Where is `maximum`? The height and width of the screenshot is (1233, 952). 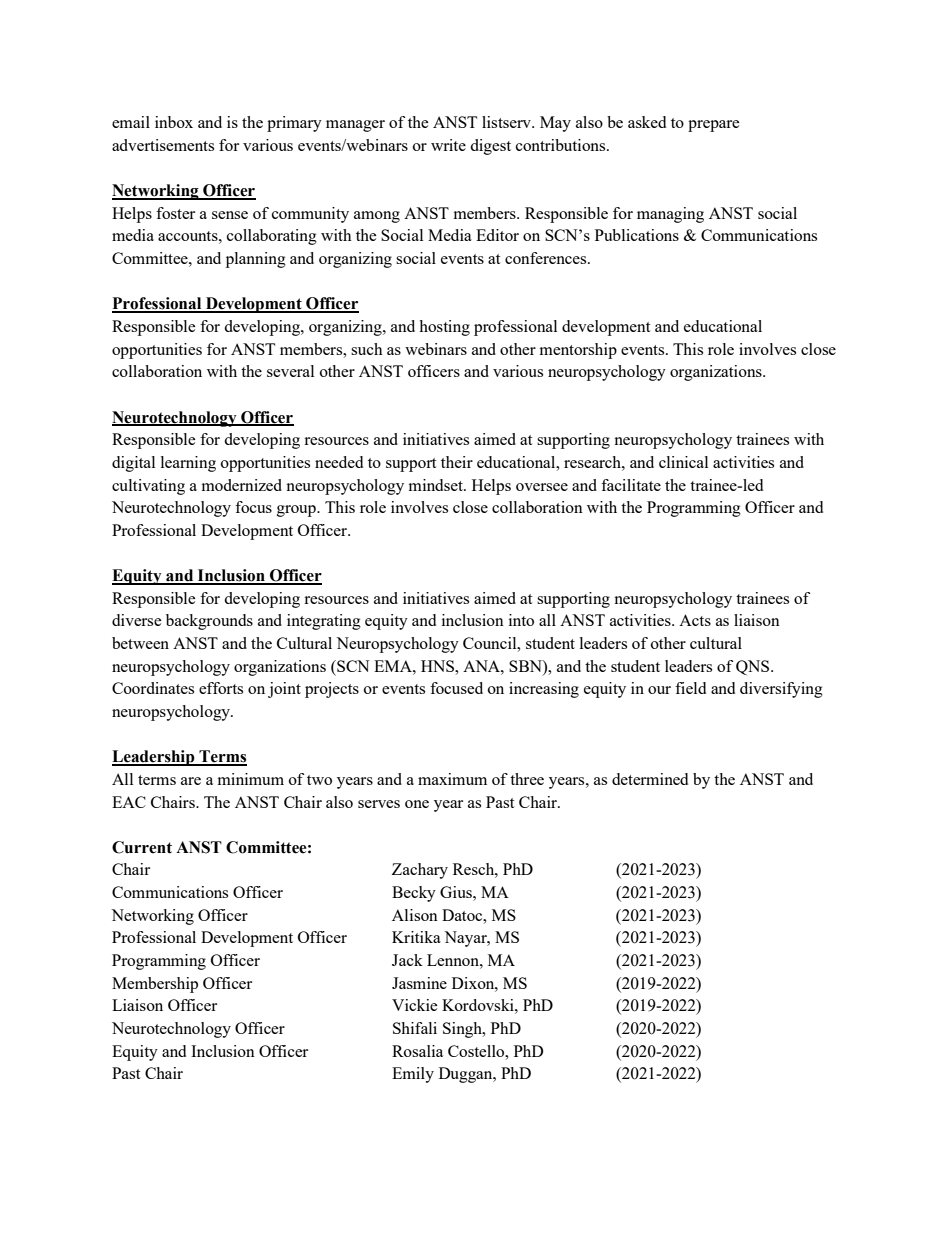
maximum is located at coordinates (452, 779).
